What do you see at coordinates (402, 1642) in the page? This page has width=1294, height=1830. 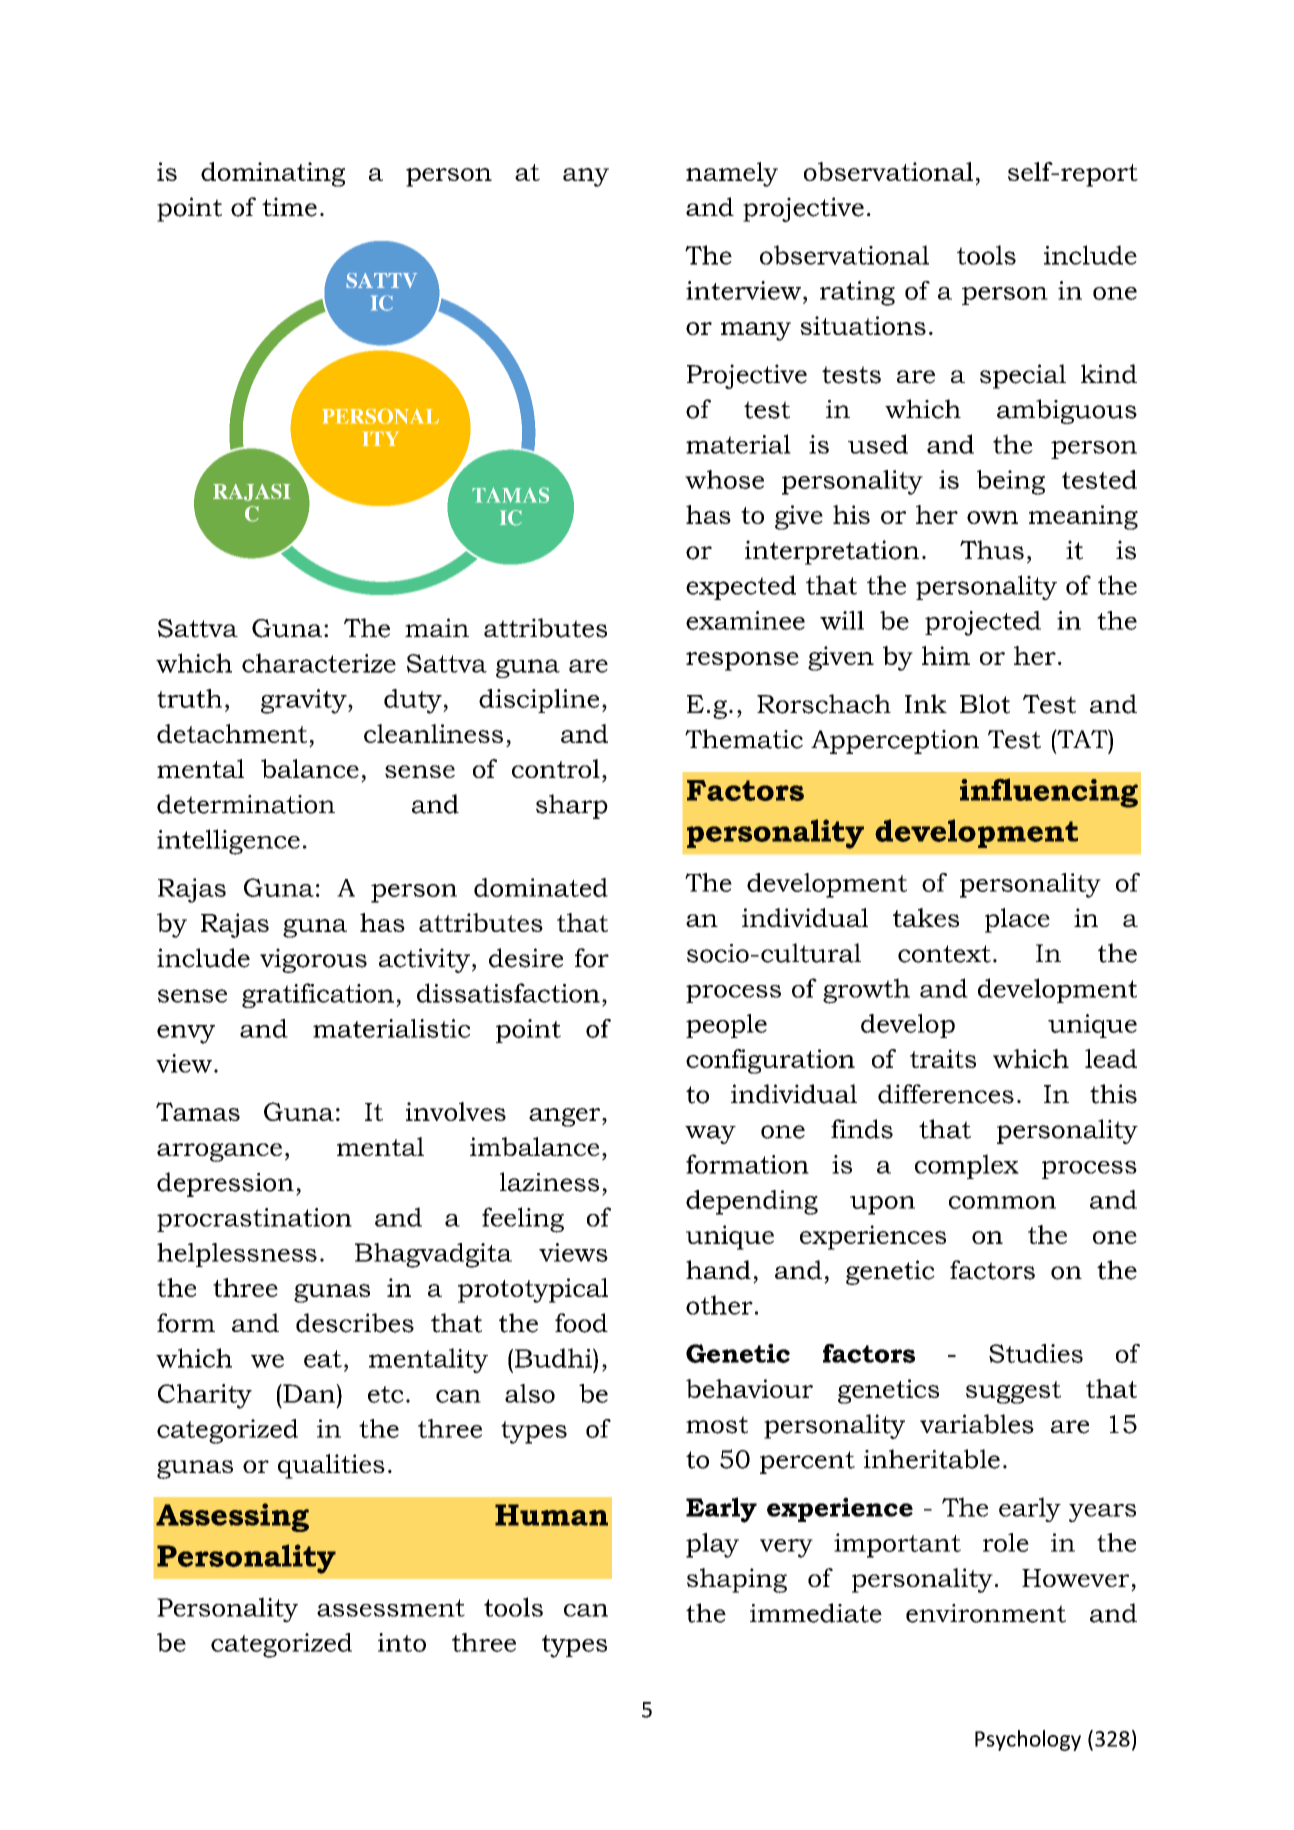 I see `into` at bounding box center [402, 1642].
